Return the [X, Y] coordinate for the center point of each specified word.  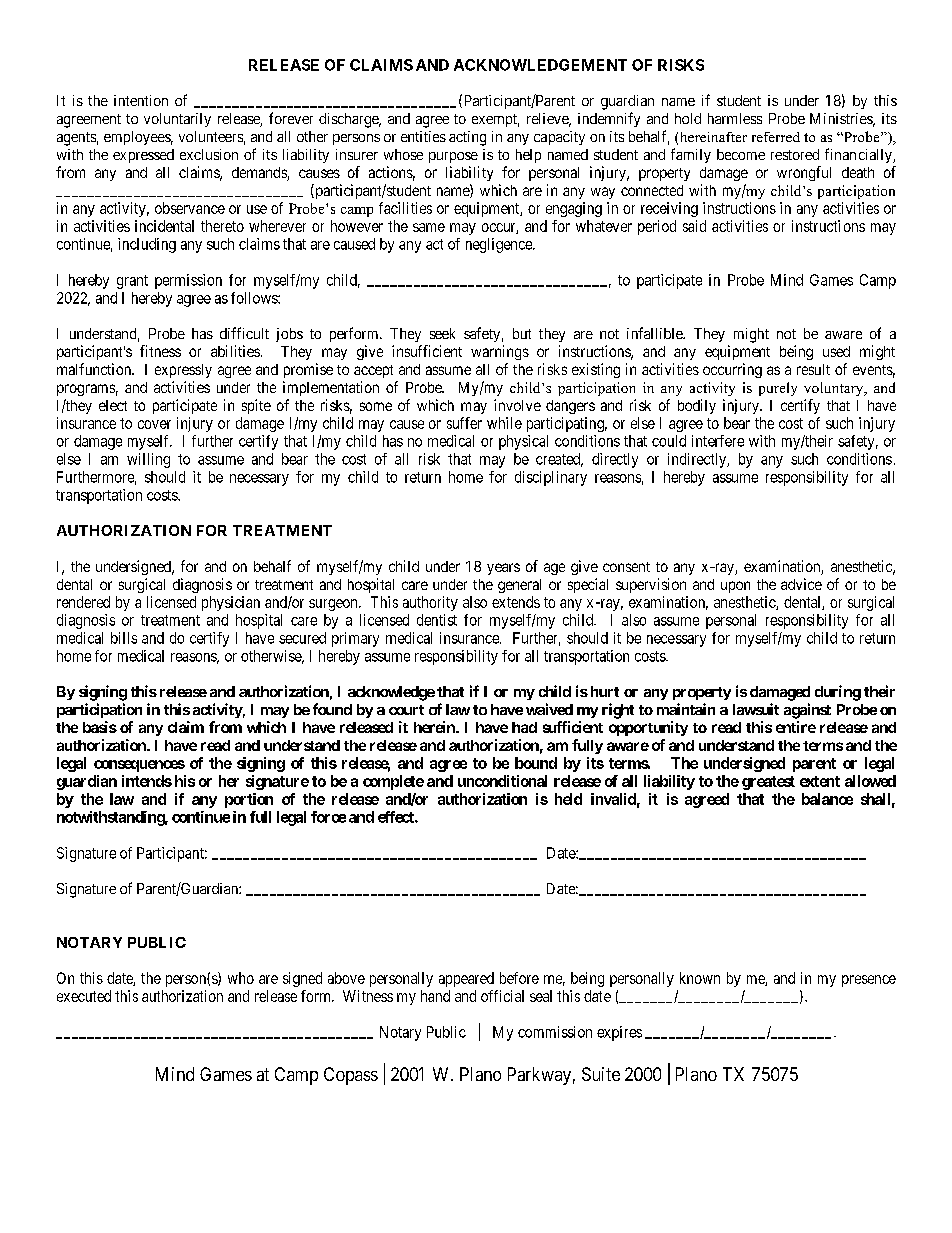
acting [467, 138]
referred [776, 137]
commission [555, 1032]
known [700, 978]
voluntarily [177, 120]
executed [84, 996]
